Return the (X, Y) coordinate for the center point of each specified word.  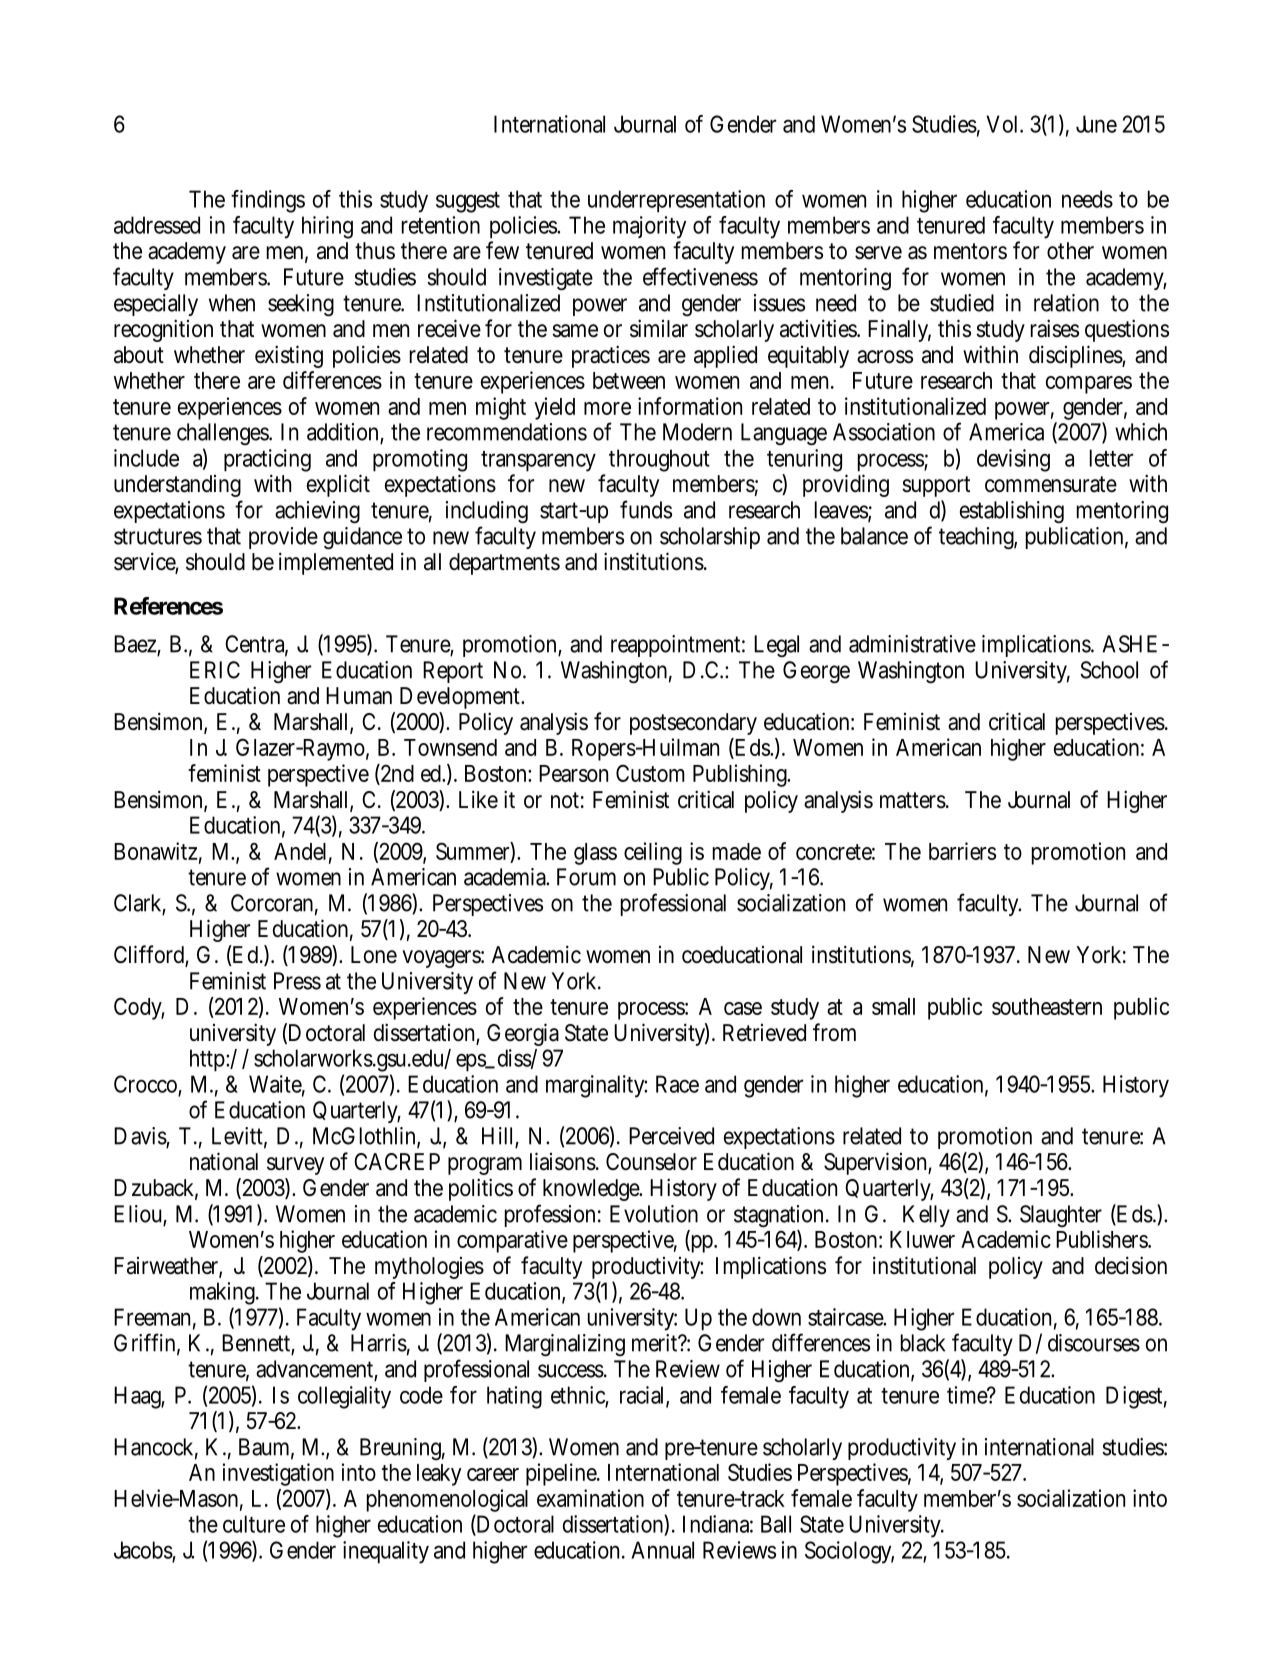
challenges (224, 434)
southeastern (1047, 1006)
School (1109, 670)
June (1096, 124)
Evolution (654, 1214)
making (224, 1293)
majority (649, 227)
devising (1013, 460)
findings (268, 201)
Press (297, 981)
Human (359, 696)
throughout (659, 460)
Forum (586, 877)
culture (254, 1524)
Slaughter (1061, 1216)
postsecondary (693, 724)
